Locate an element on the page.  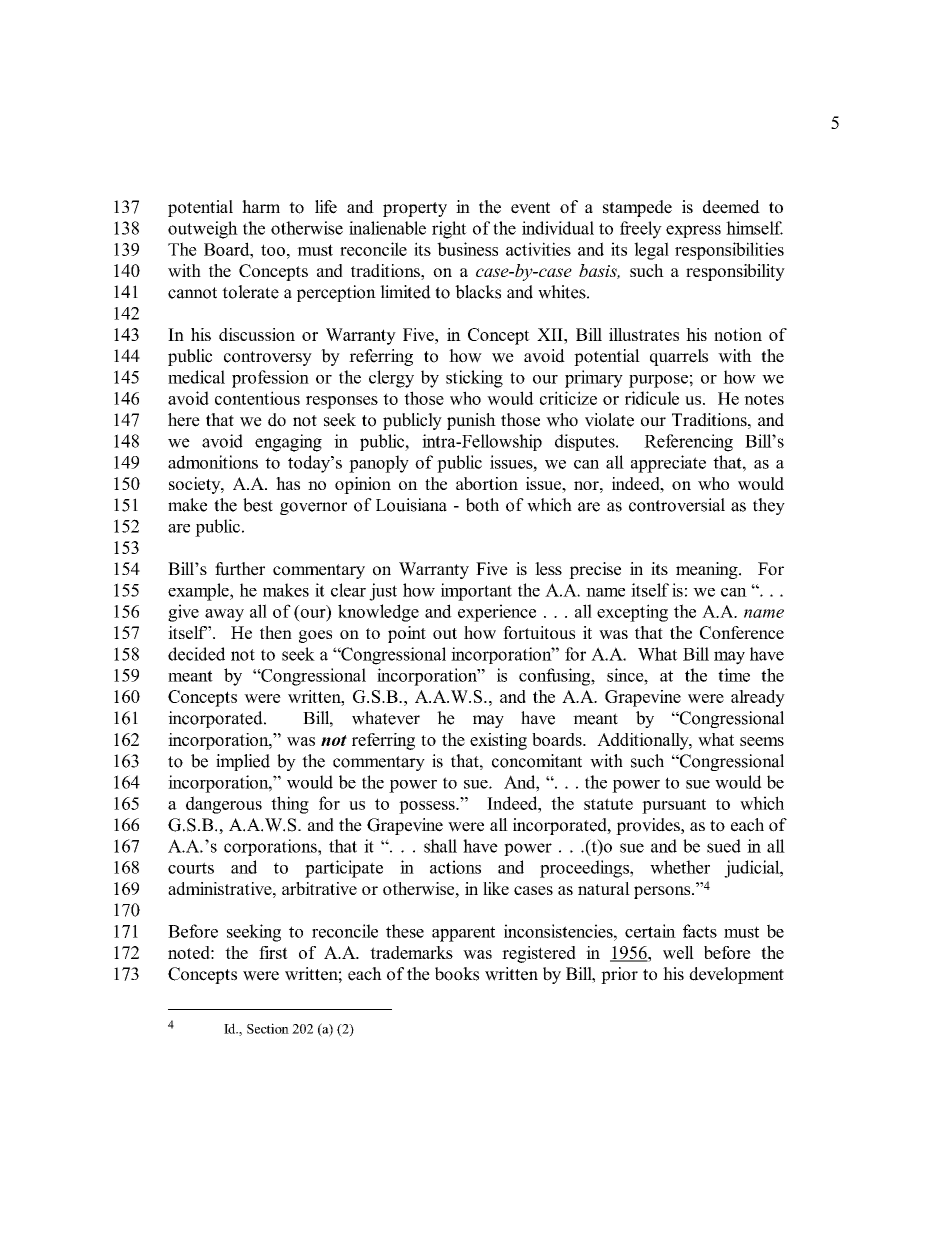
right is located at coordinates (449, 230).
